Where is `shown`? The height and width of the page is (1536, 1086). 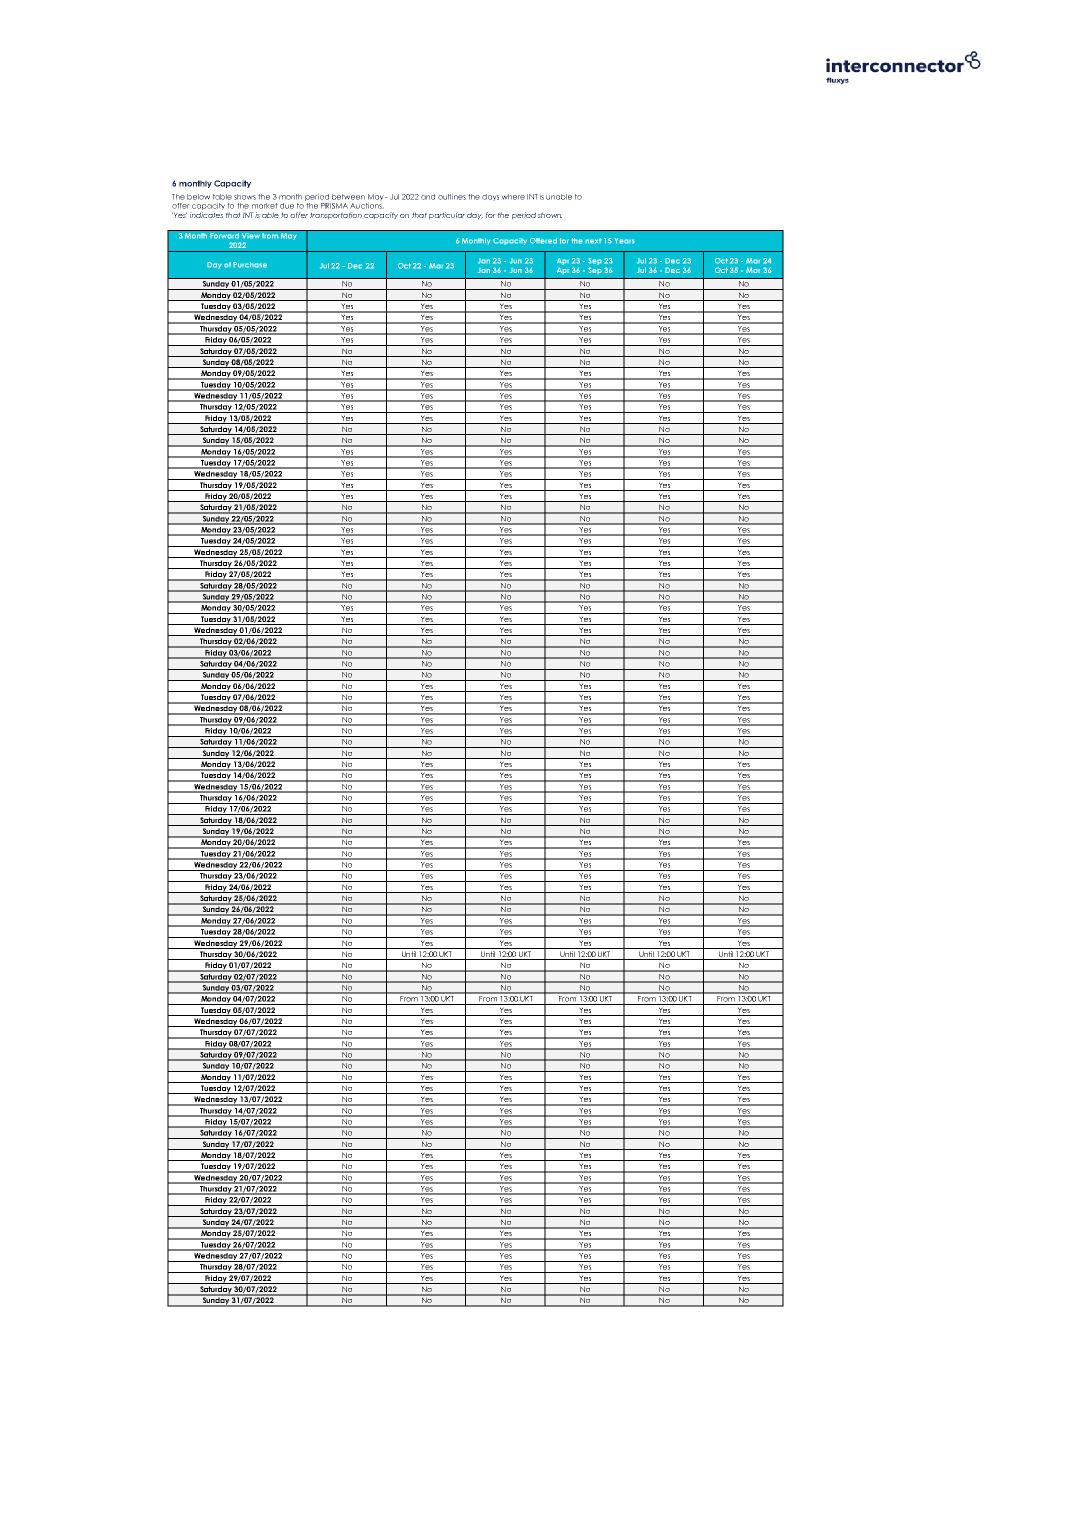 shown is located at coordinates (550, 215).
